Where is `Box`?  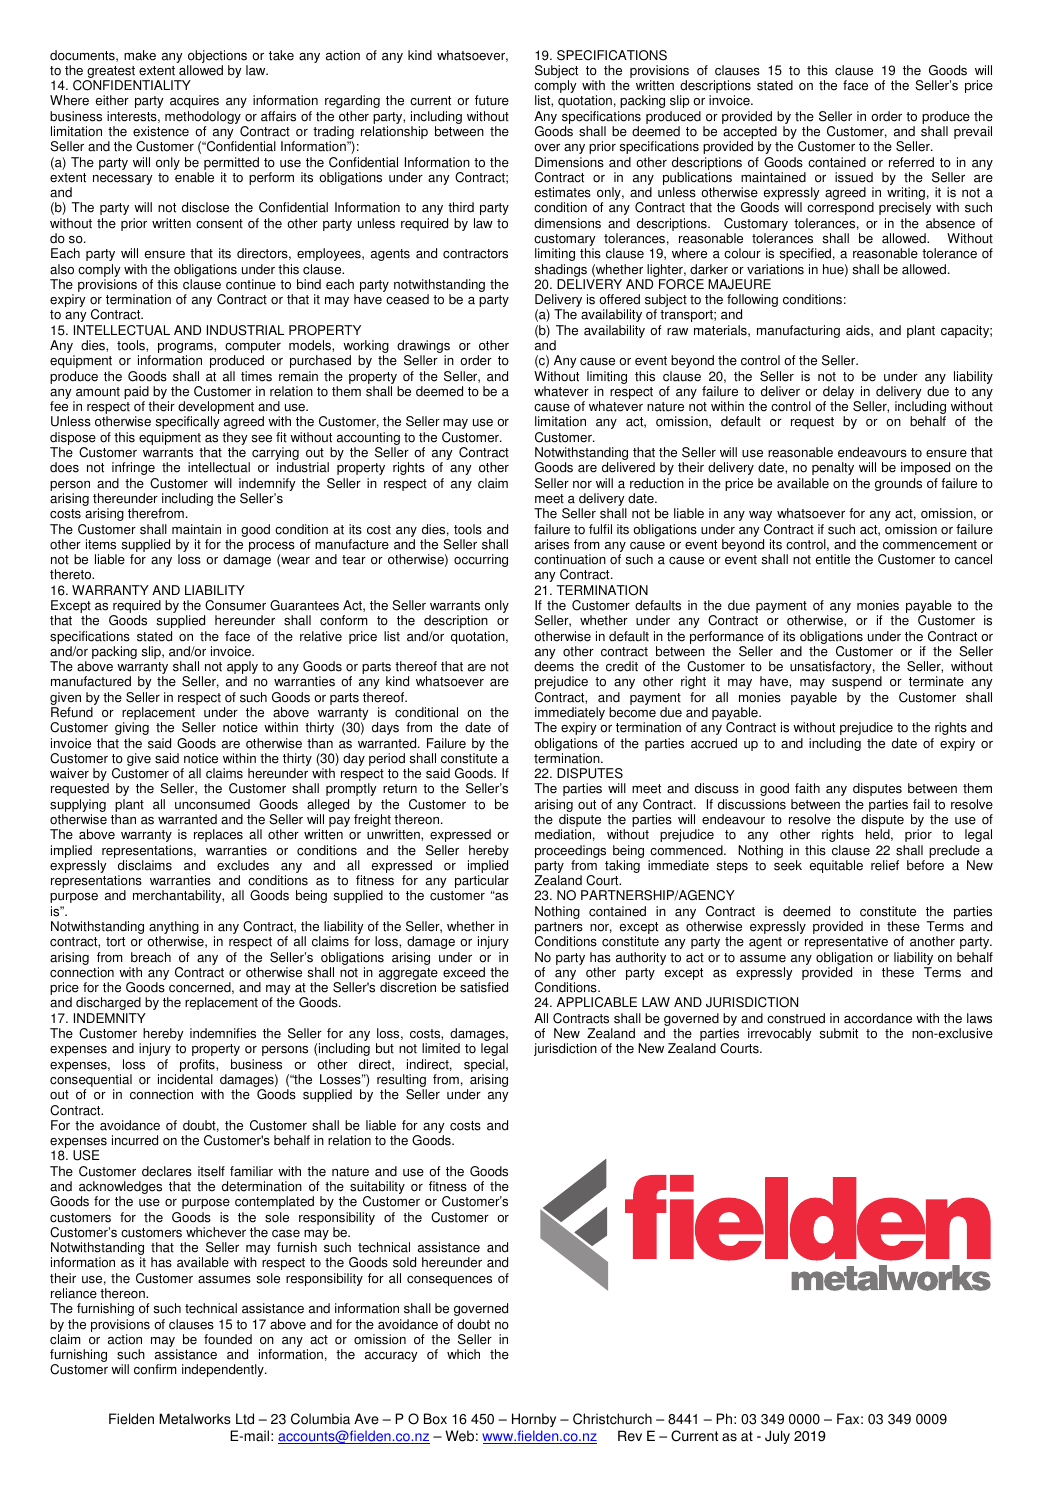
Box is located at coordinates (435, 1419).
